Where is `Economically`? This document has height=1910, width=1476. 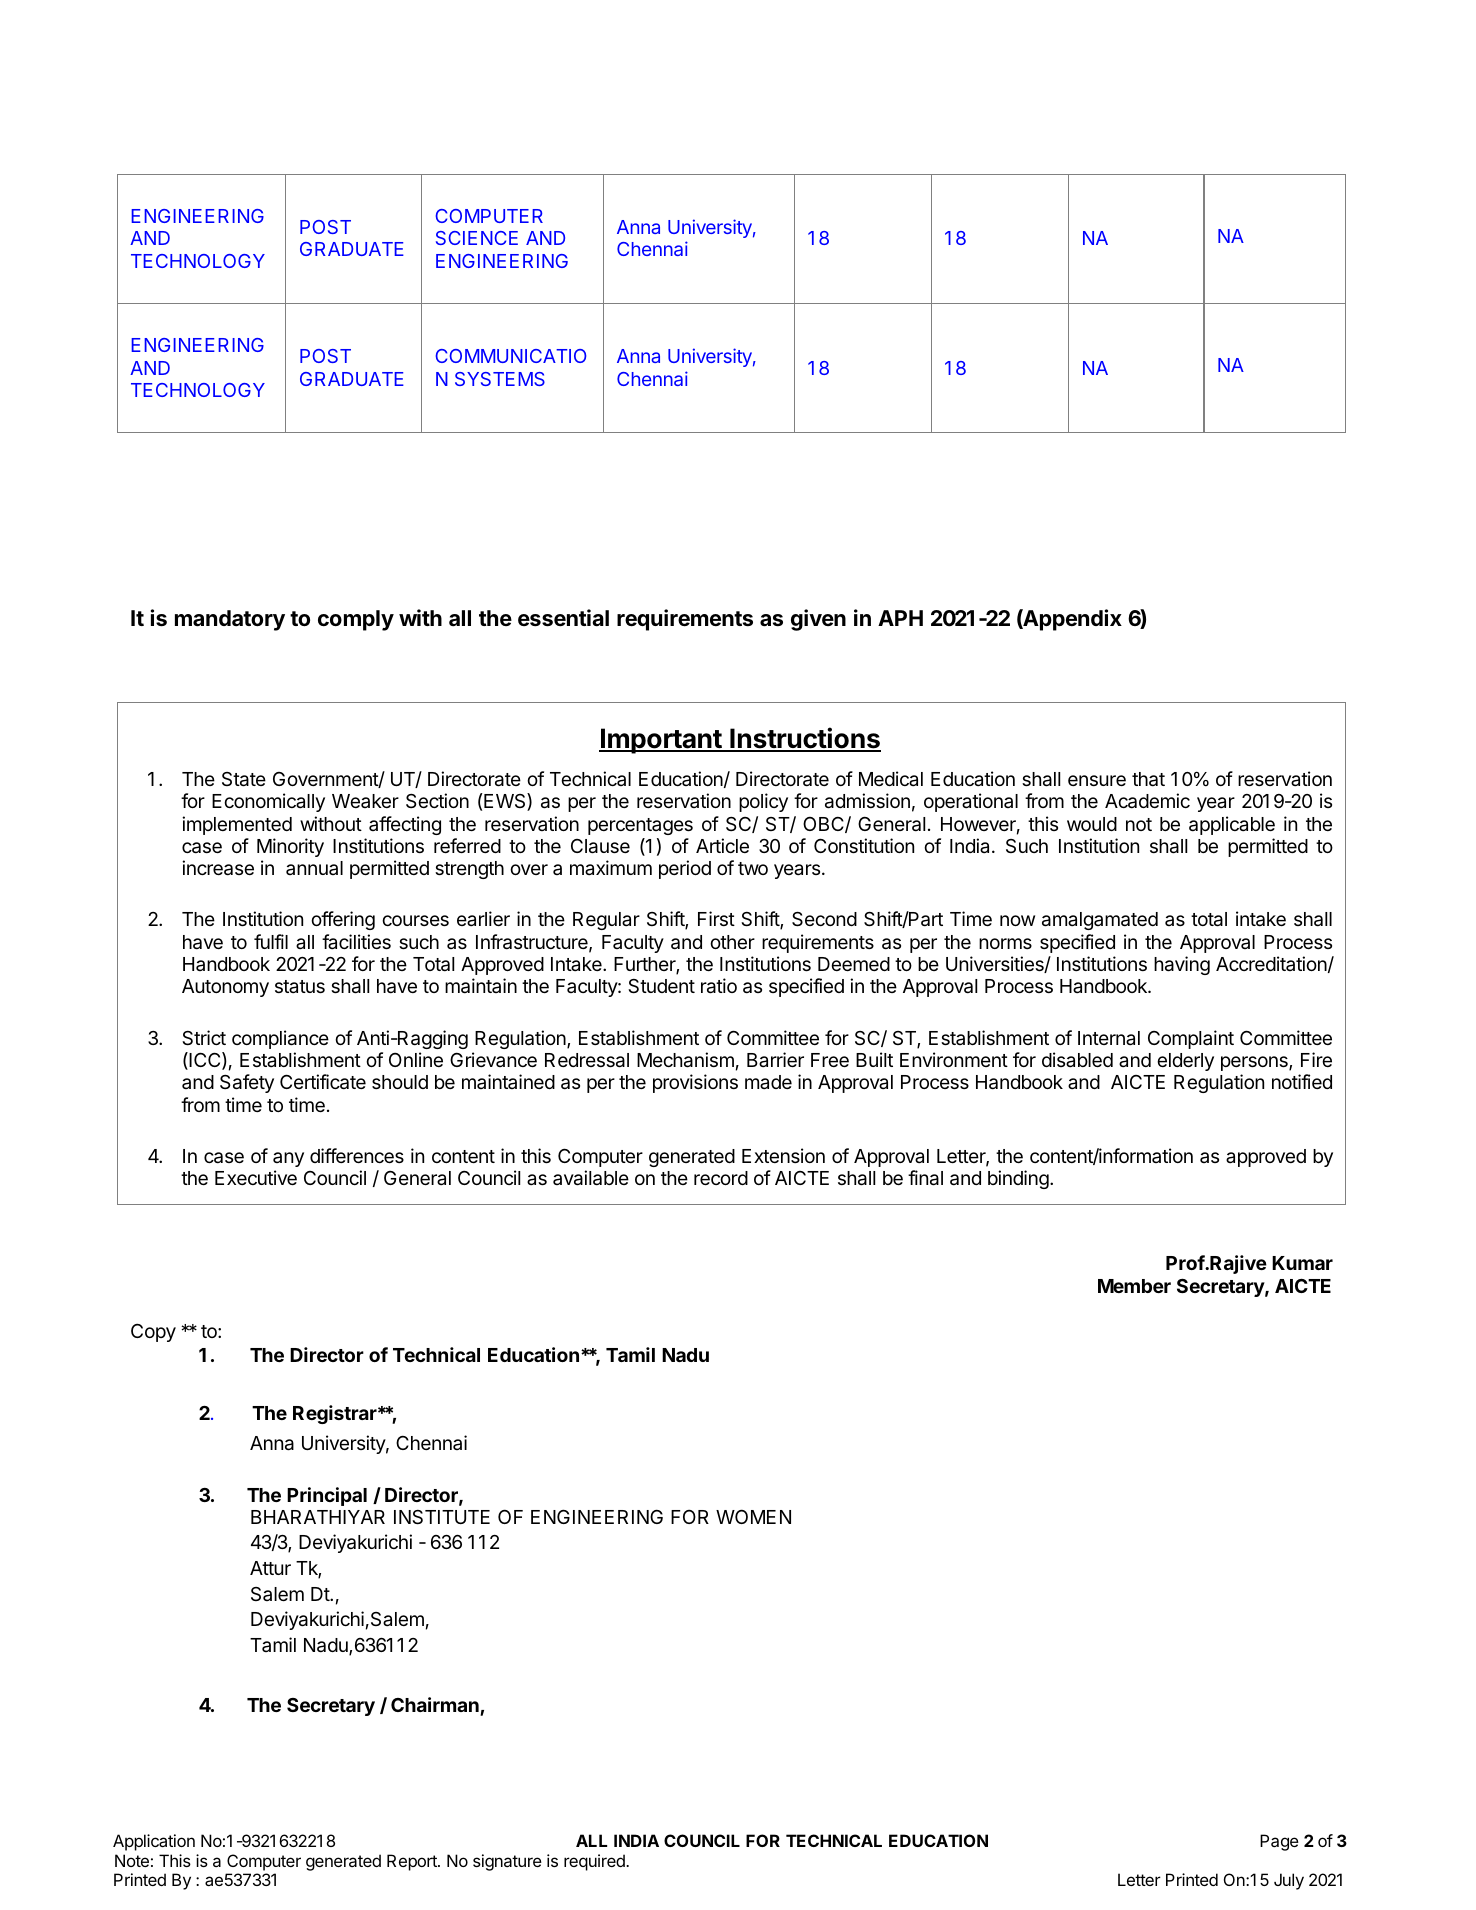
Economically is located at coordinates (268, 802).
